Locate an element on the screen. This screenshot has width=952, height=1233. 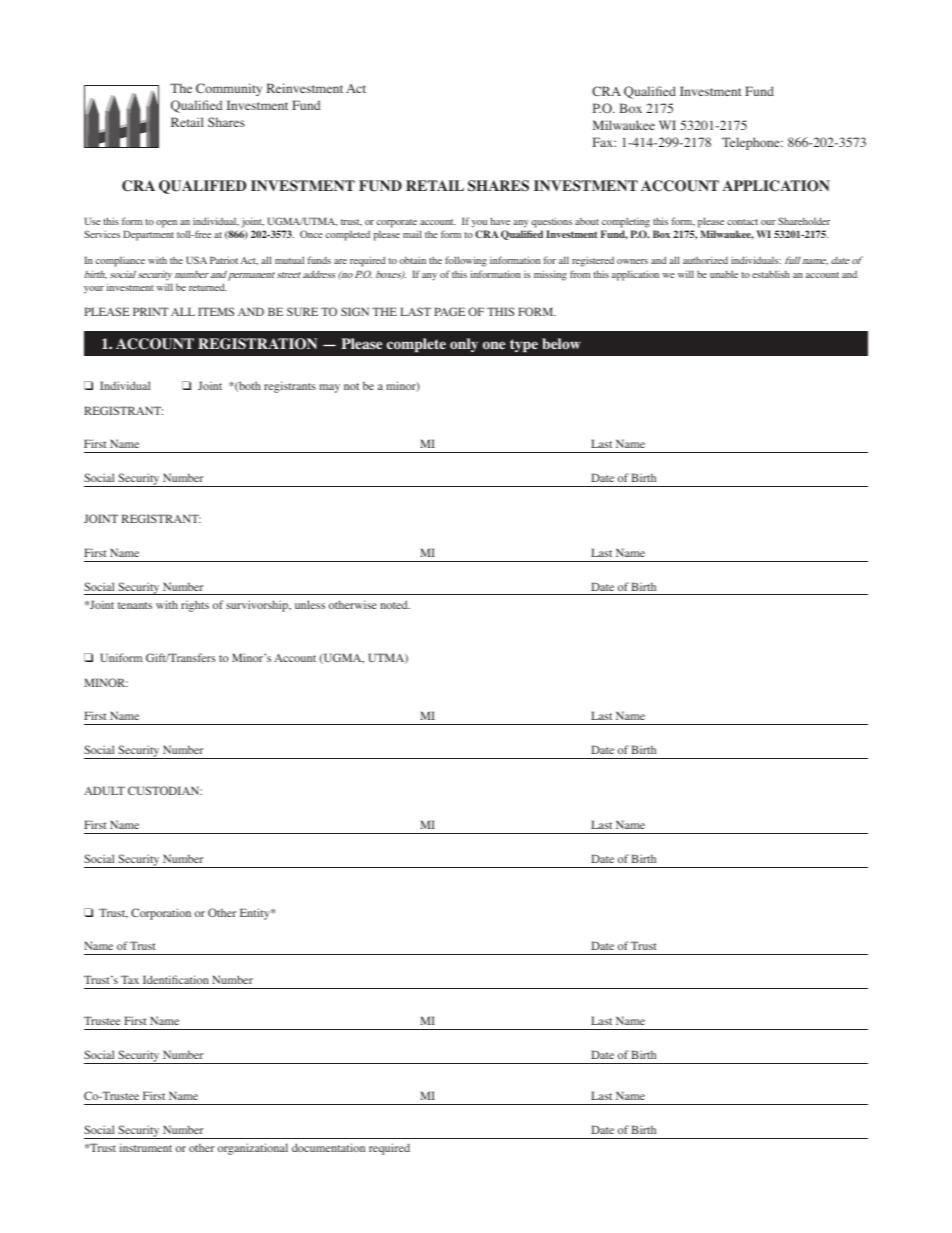
noted is located at coordinates (395, 604).
